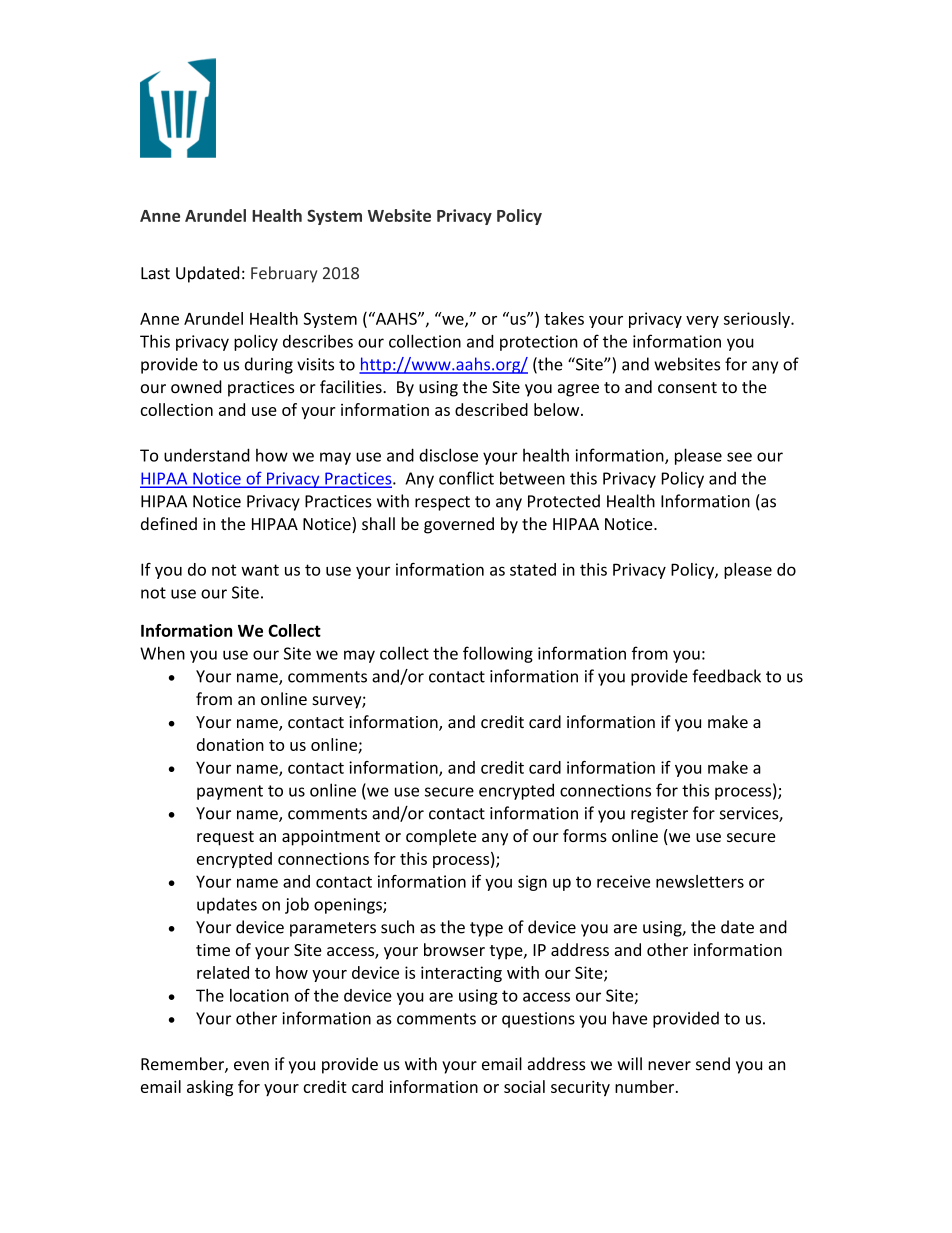 Image resolution: width=952 pixels, height=1233 pixels. I want to click on feedback, so click(726, 676).
